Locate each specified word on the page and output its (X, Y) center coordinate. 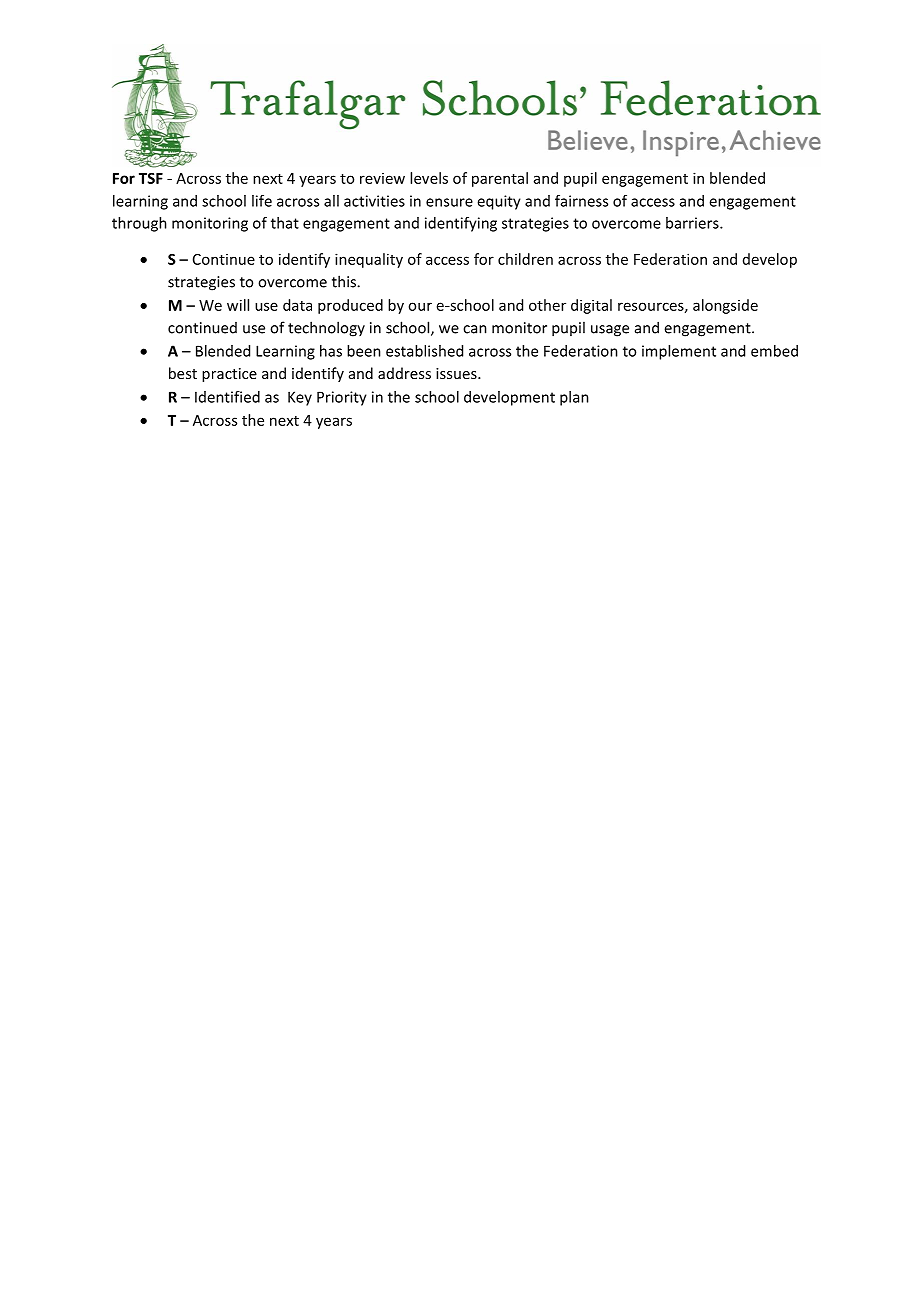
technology (326, 329)
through (139, 224)
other (547, 305)
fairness (581, 201)
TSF (151, 178)
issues (457, 373)
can (475, 329)
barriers (693, 223)
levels (429, 178)
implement (679, 352)
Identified (227, 397)
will (238, 305)
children (525, 259)
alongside (725, 306)
